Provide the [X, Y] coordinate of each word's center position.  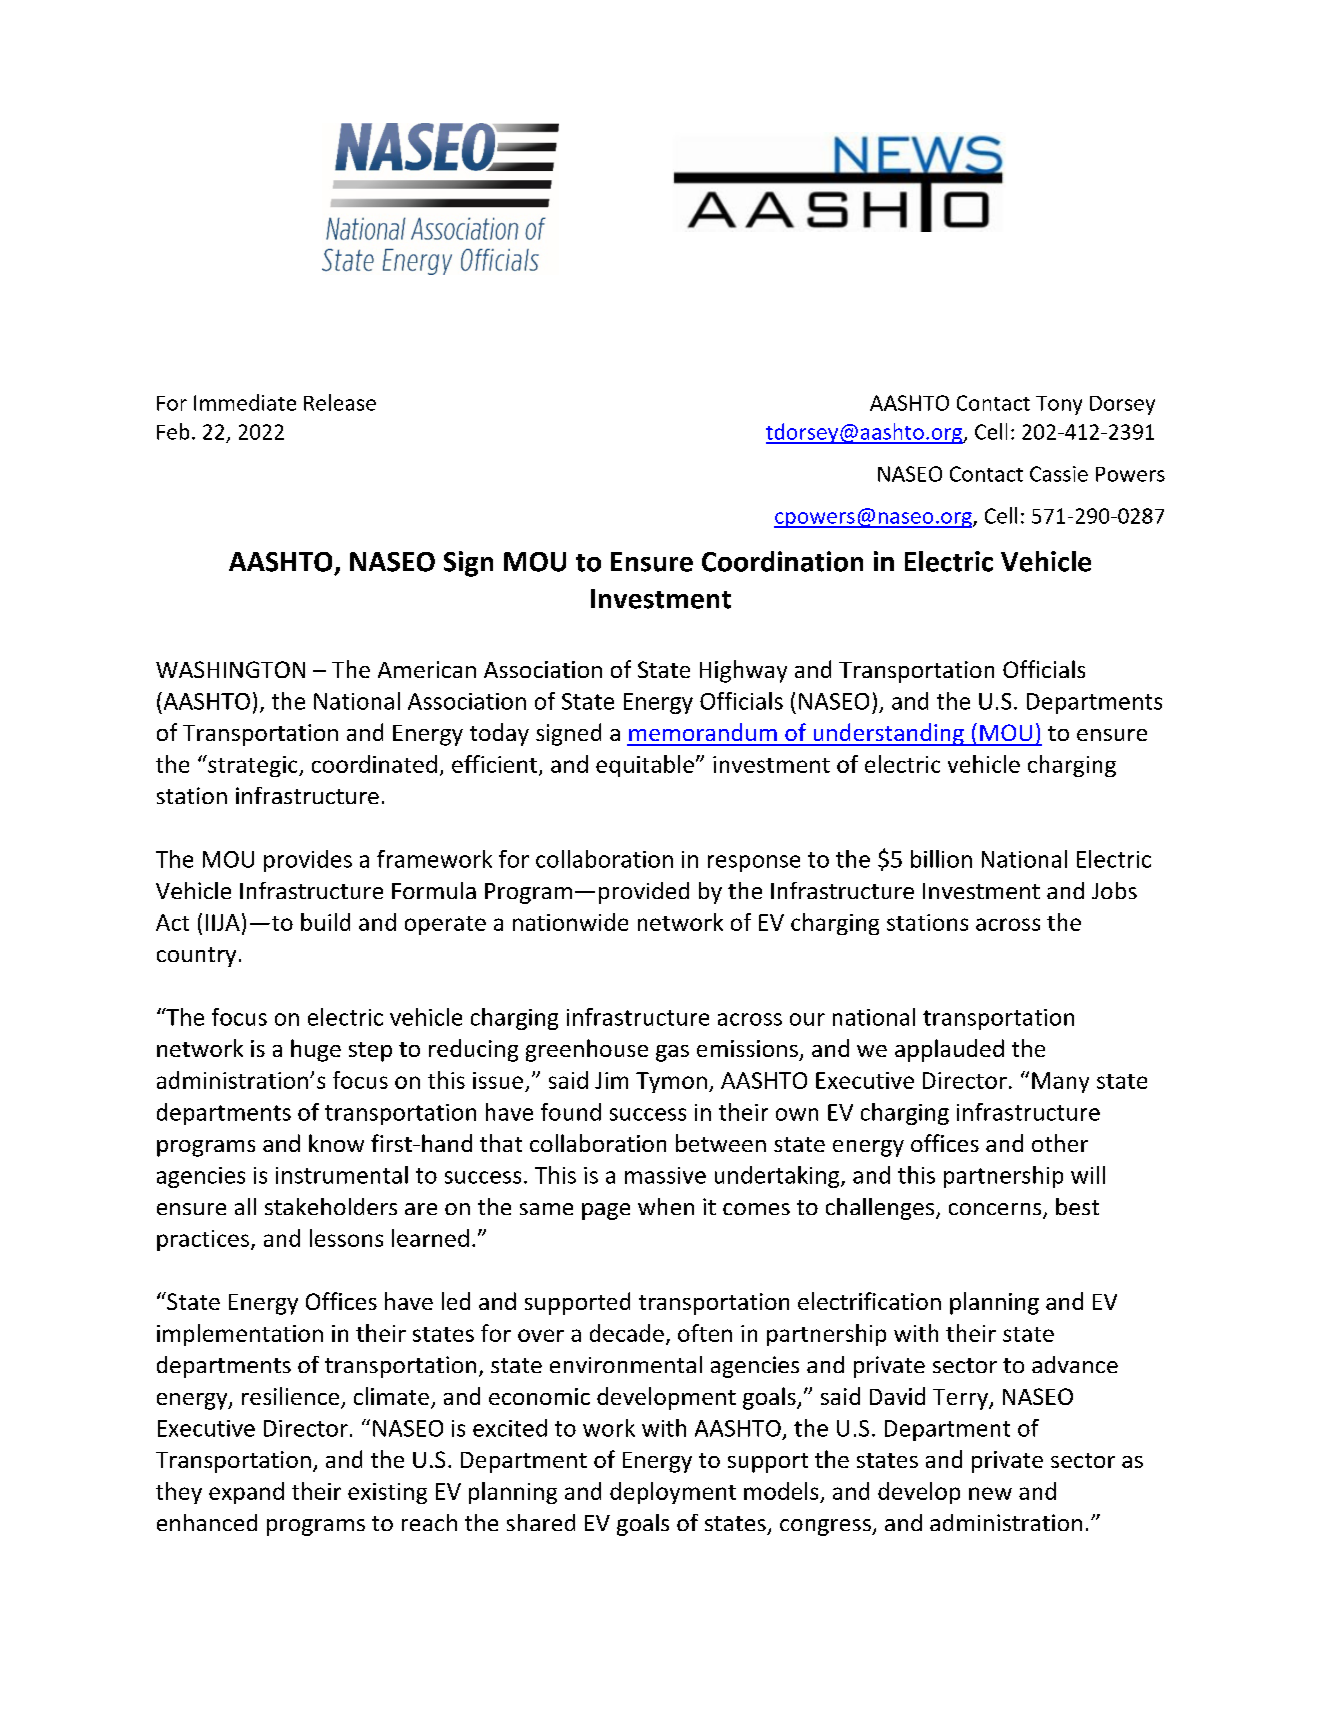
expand [246, 1493]
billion [941, 859]
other [1060, 1143]
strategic [253, 766]
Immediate [245, 402]
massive [665, 1175]
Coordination [782, 561]
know [336, 1143]
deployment [673, 1493]
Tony [1059, 405]
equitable [645, 766]
